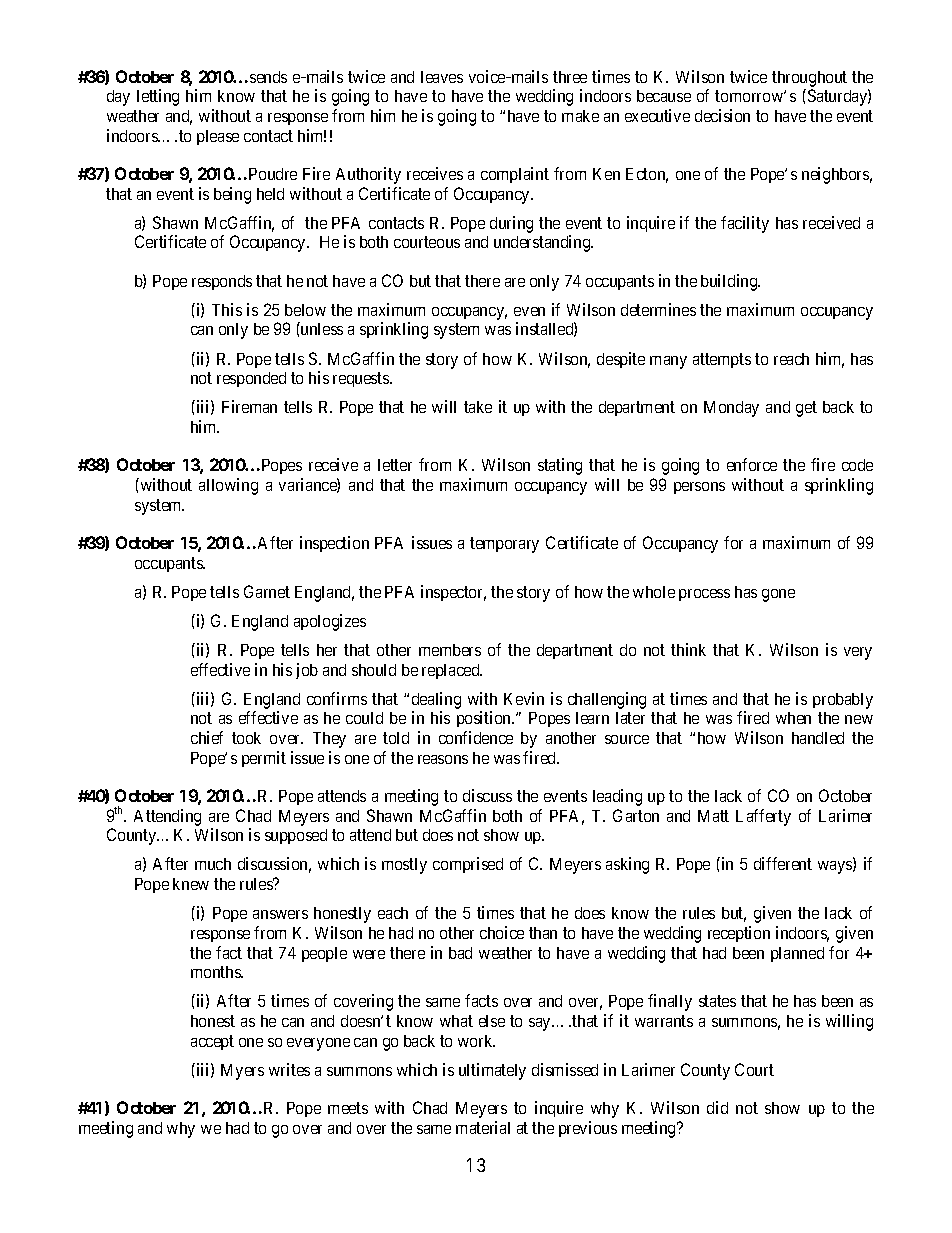 This screenshot has height=1233, width=952. What do you see at coordinates (504, 545) in the screenshot?
I see `temporary` at bounding box center [504, 545].
